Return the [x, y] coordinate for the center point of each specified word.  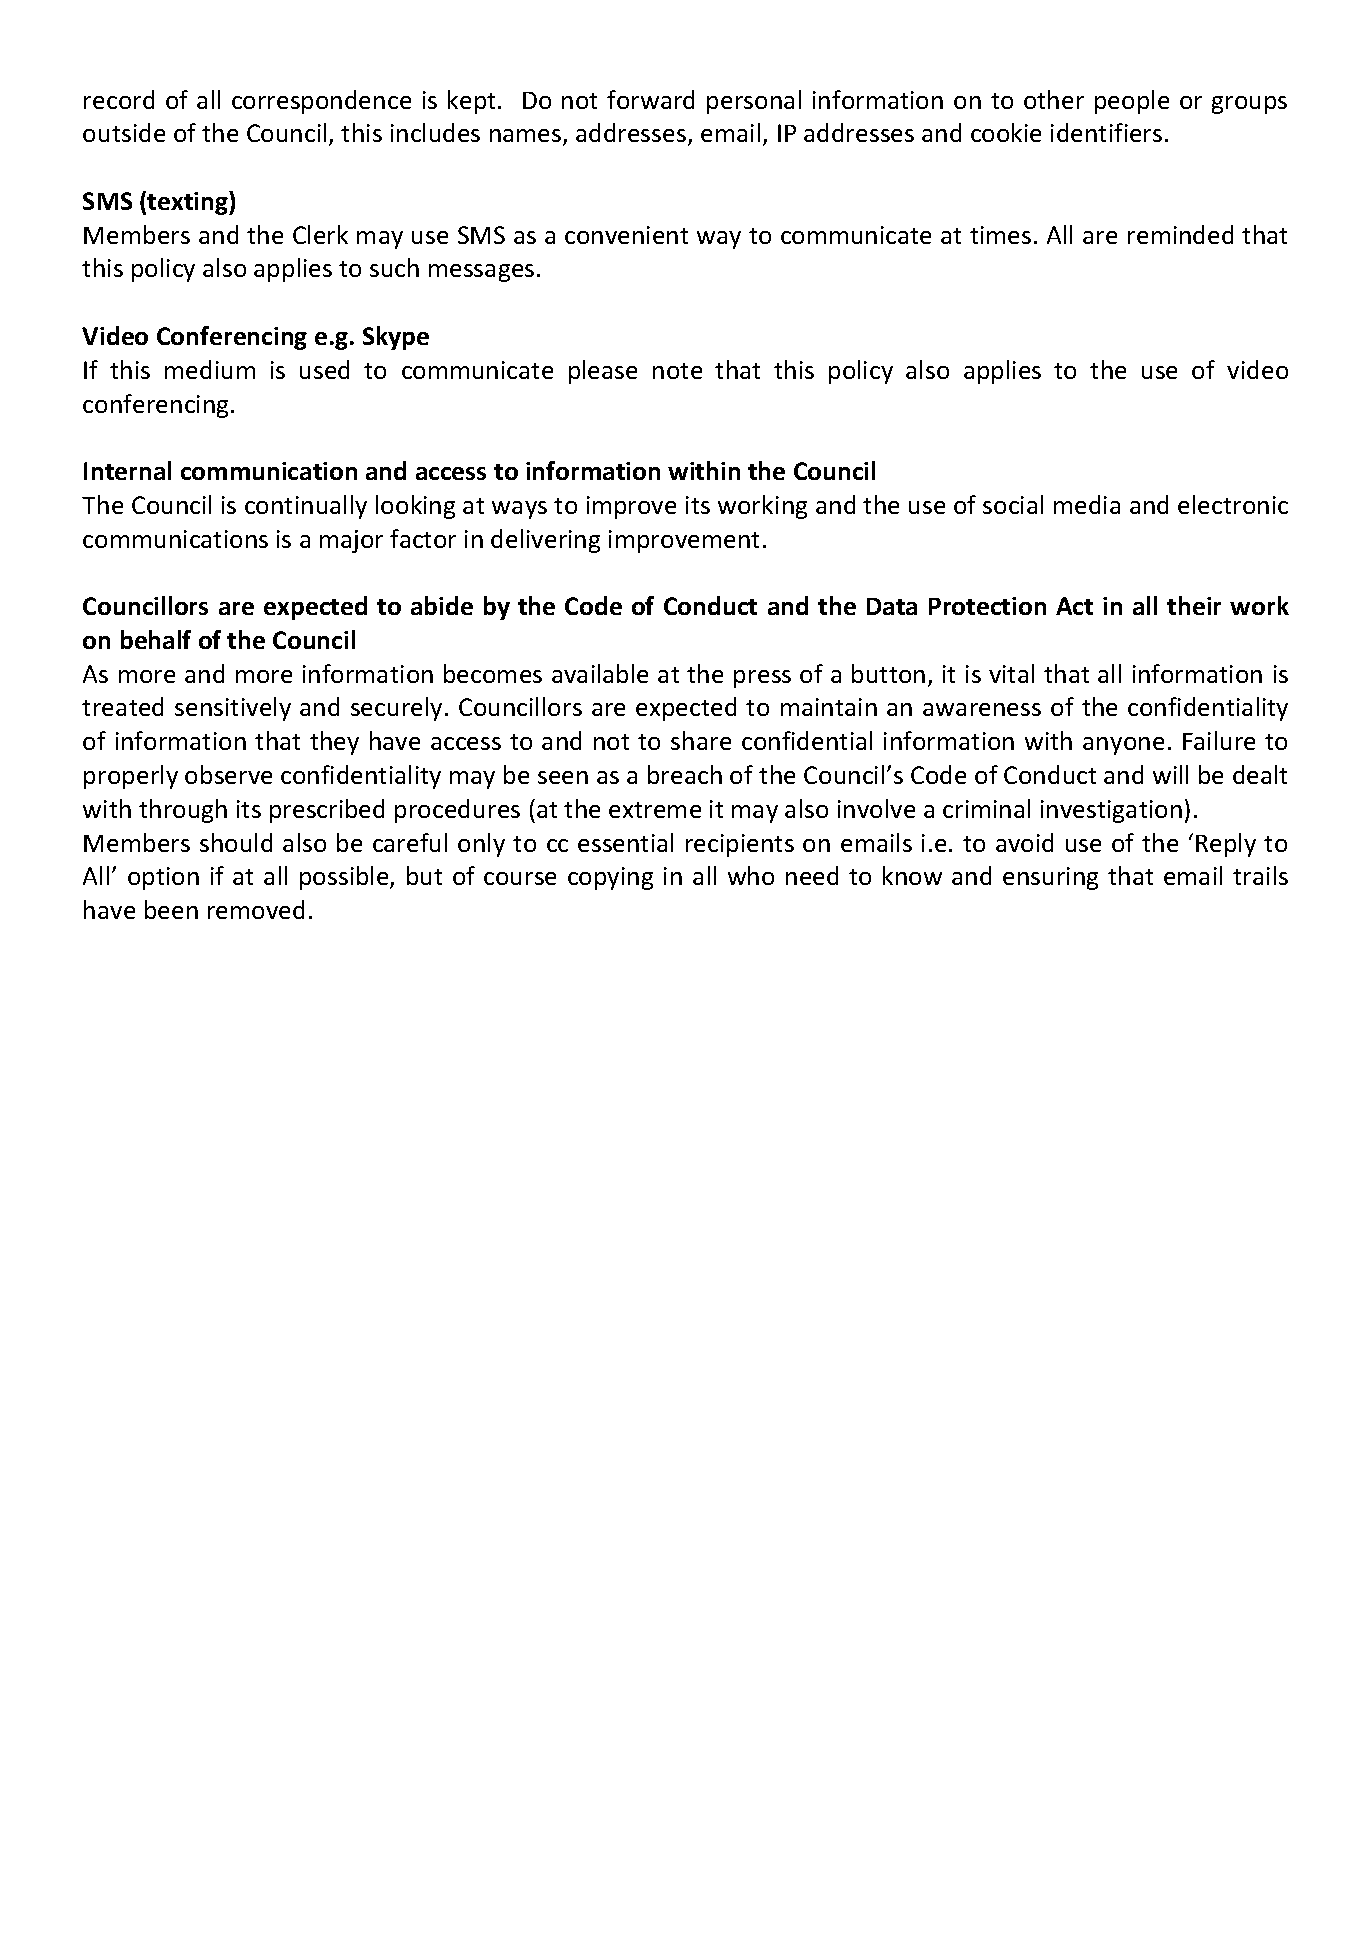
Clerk [320, 234]
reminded [1180, 234]
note [677, 371]
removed [256, 909]
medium [210, 369]
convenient [626, 235]
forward [650, 99]
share [701, 740]
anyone [1123, 746]
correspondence [321, 102]
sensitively [233, 709]
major [351, 541]
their [1194, 605]
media [1087, 504]
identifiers [1106, 132]
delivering [545, 541]
